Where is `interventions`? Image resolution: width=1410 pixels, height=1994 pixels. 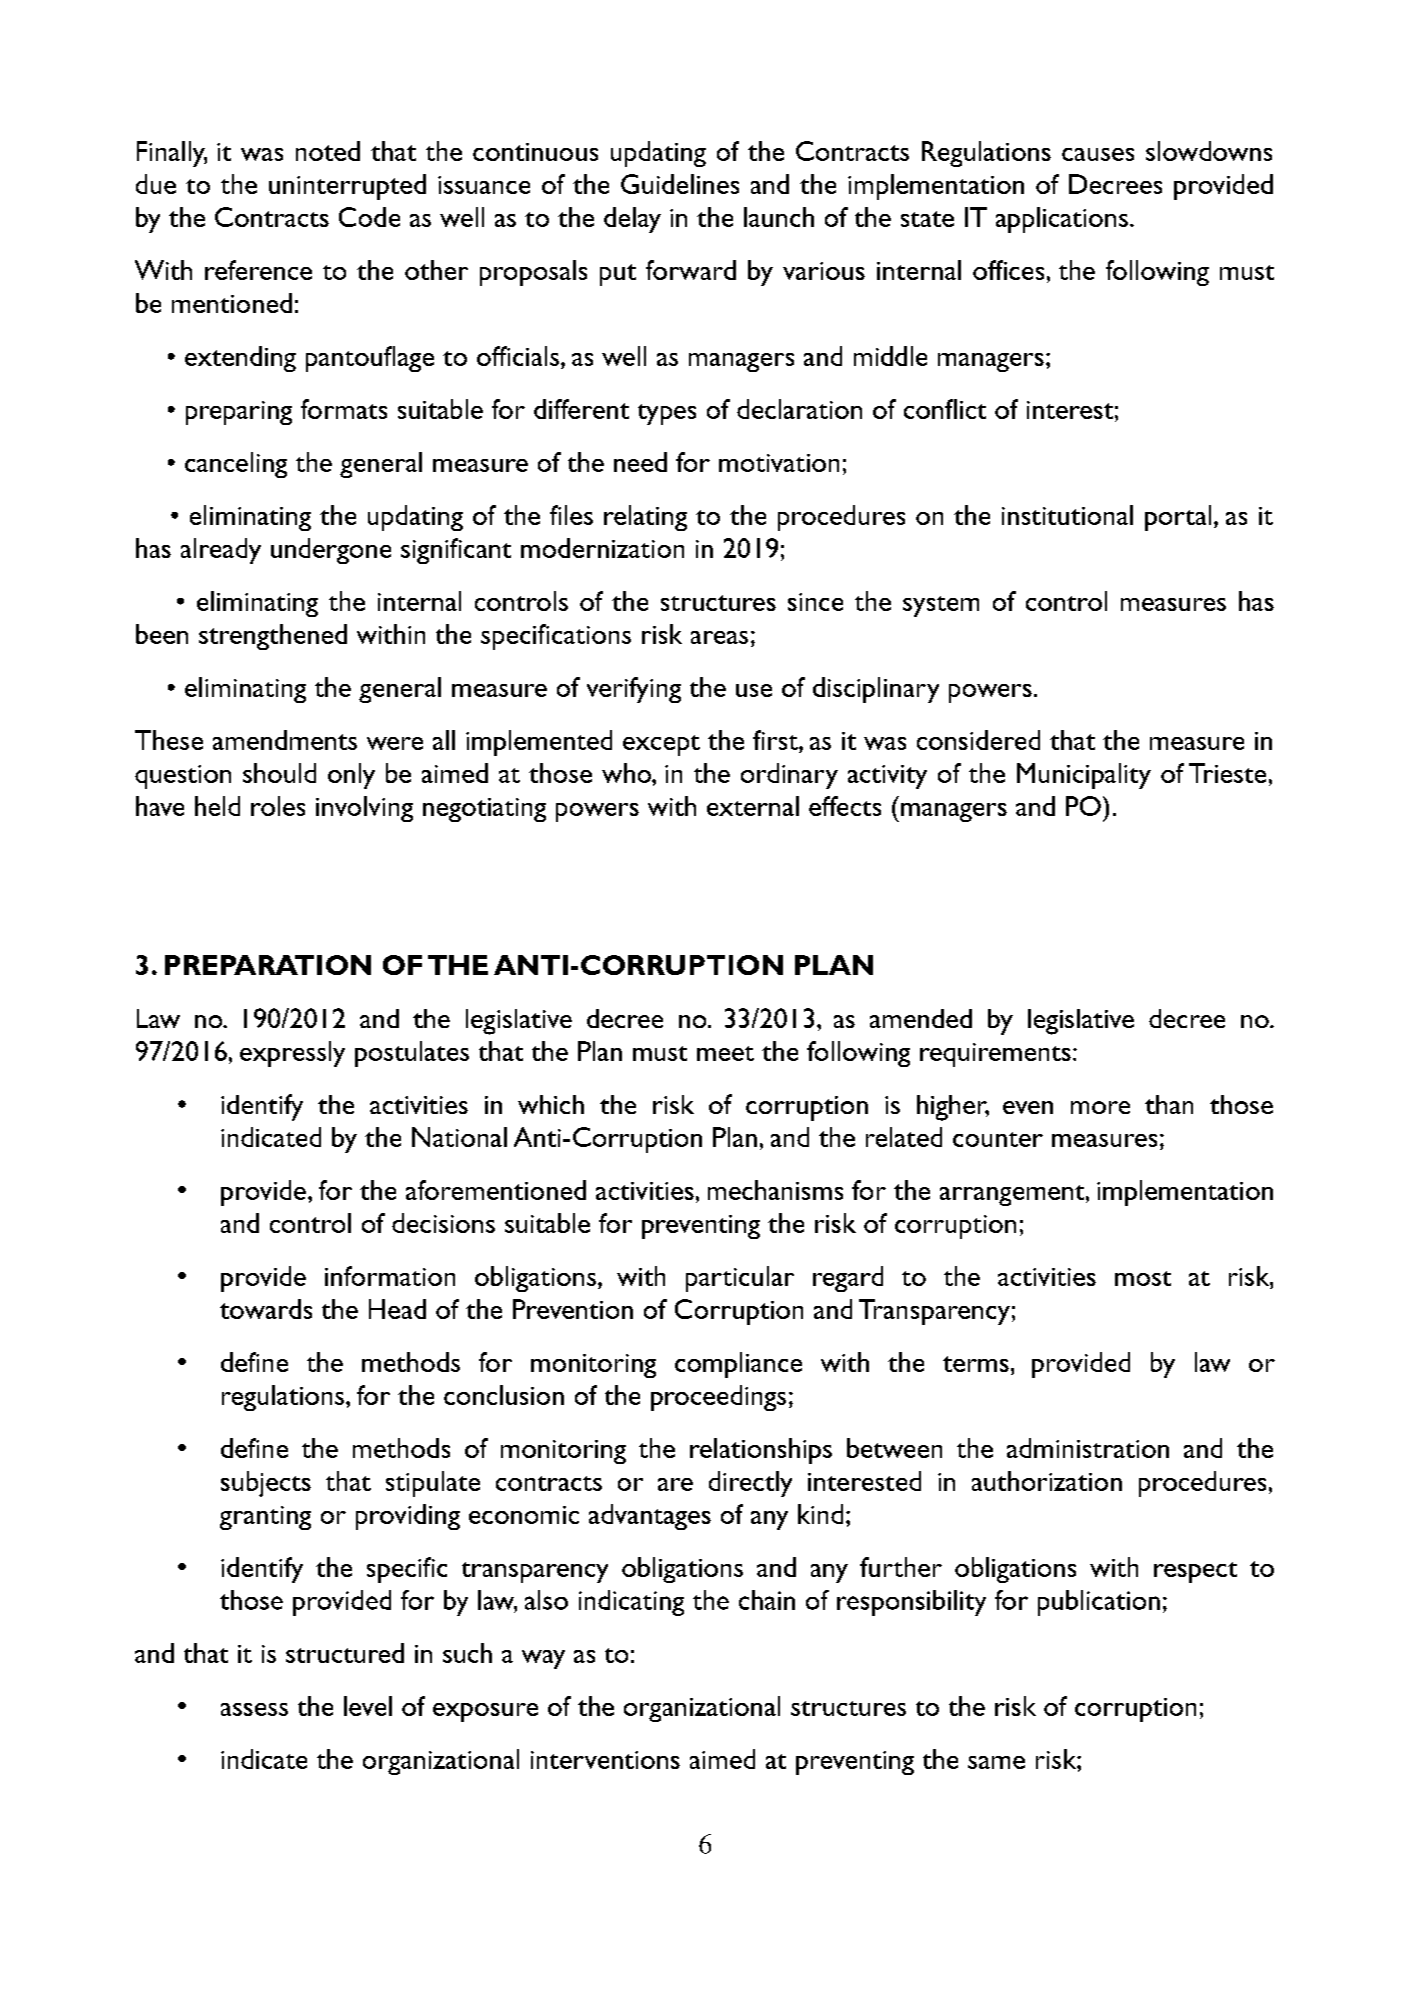
interventions is located at coordinates (605, 1760).
